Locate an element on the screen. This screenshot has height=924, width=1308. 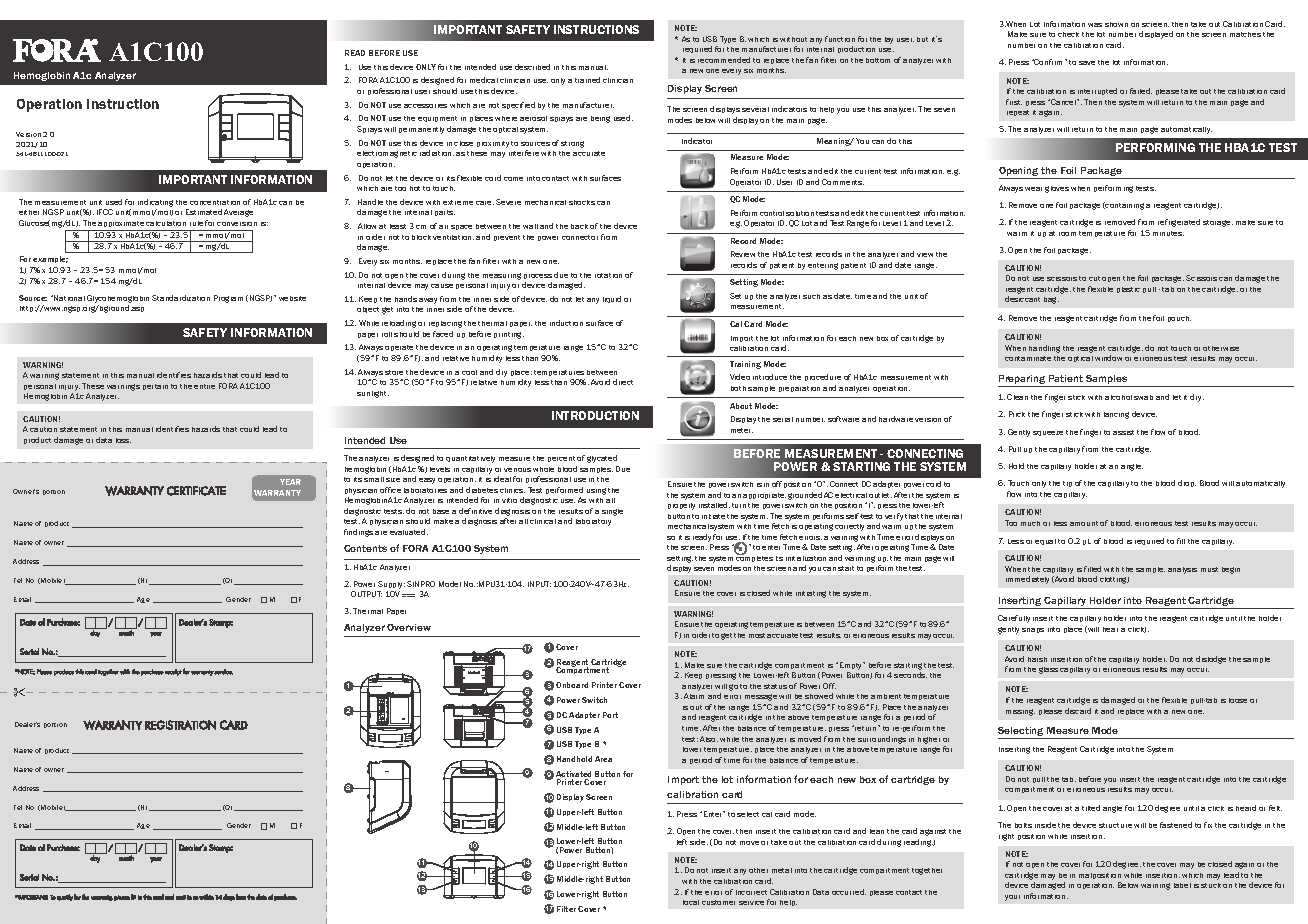
Alarm is located at coordinates (694, 696).
